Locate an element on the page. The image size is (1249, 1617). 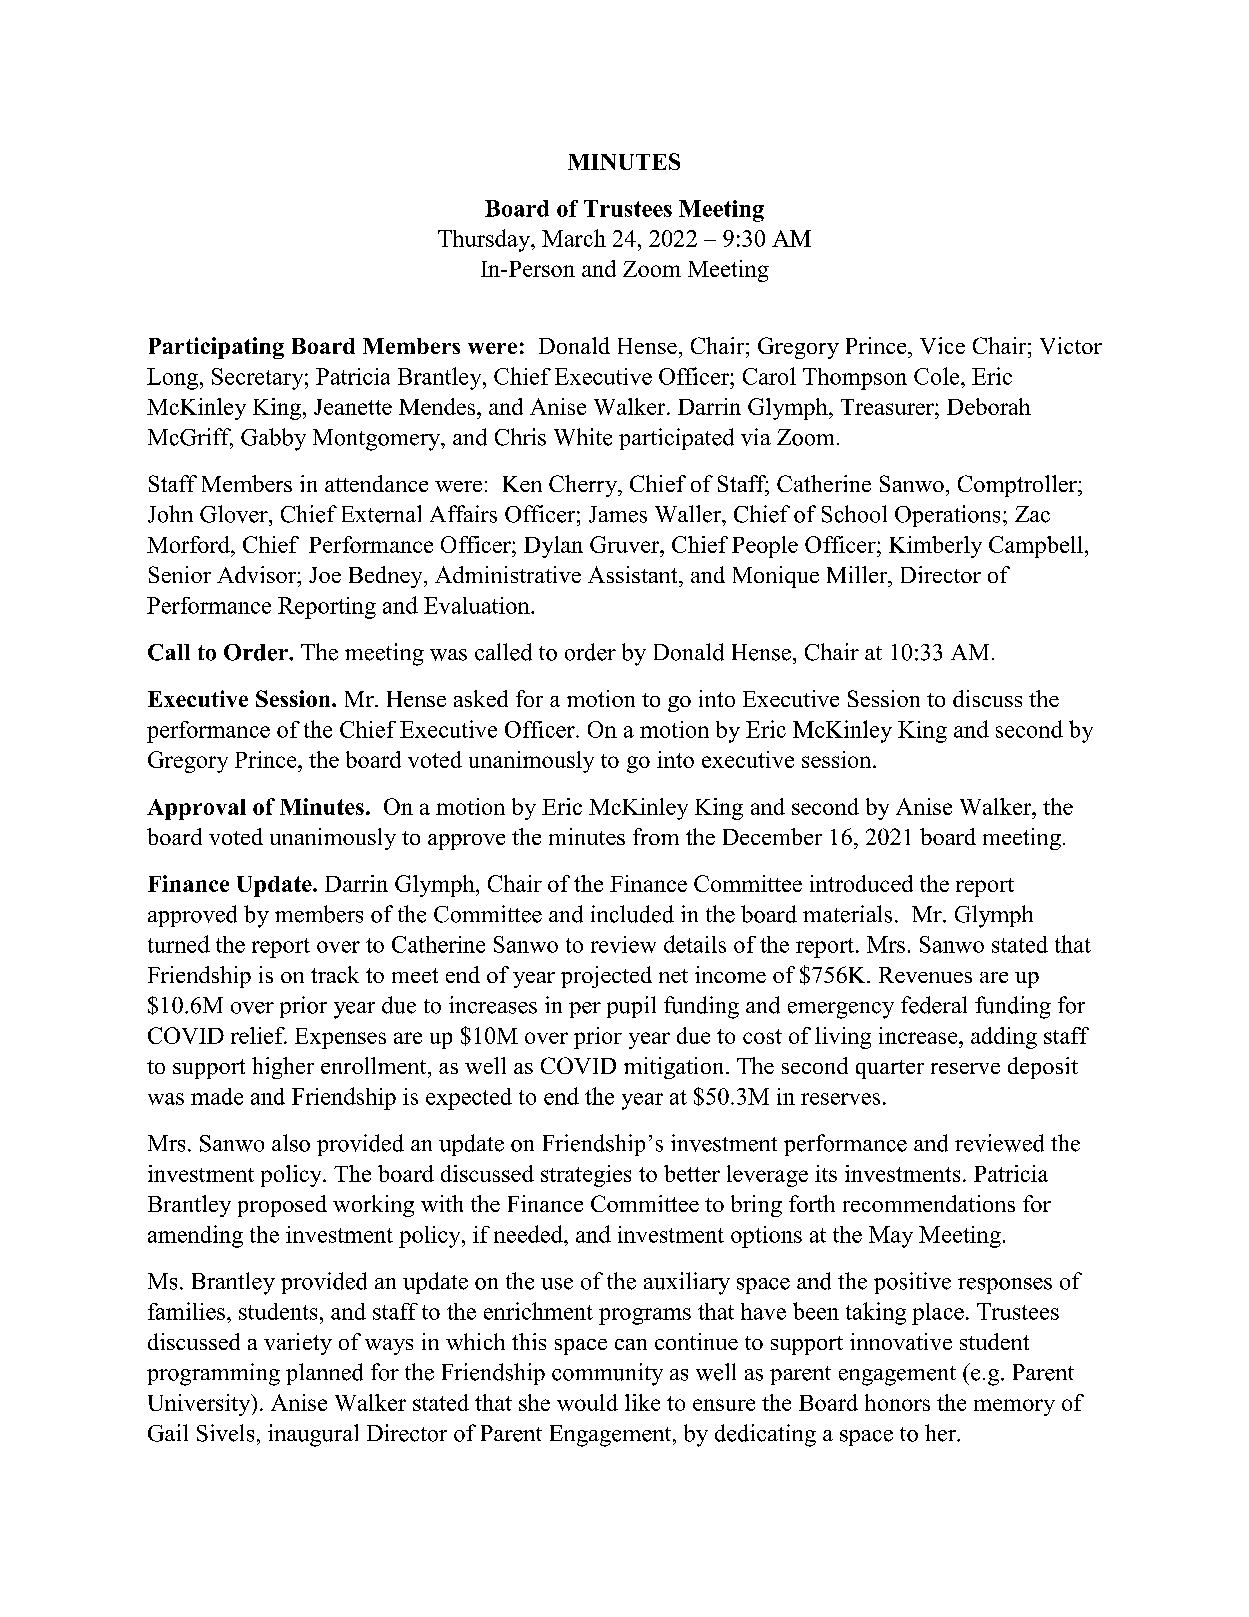
Participating is located at coordinates (216, 348).
